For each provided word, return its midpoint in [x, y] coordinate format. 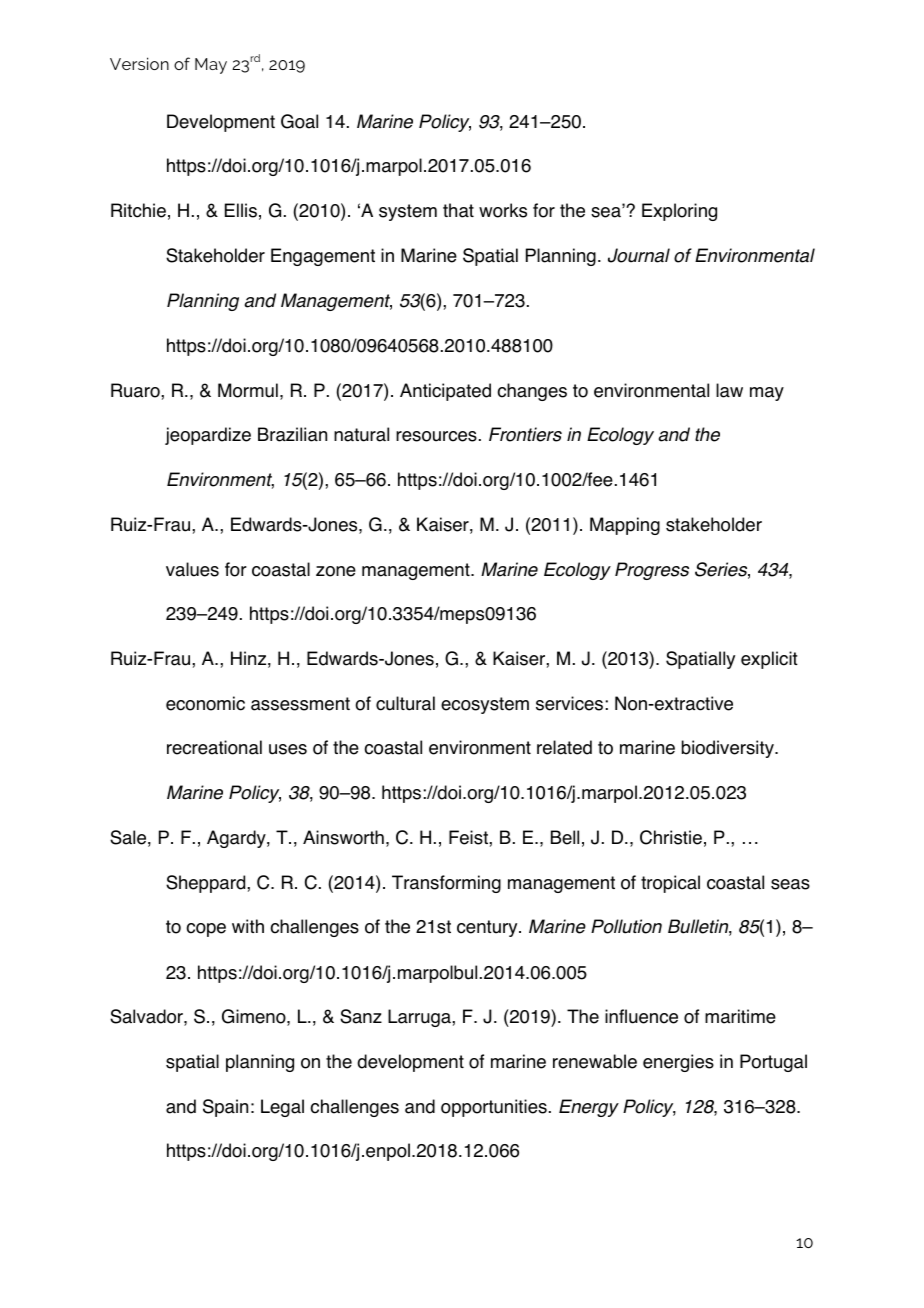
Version [139, 63]
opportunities [494, 1108]
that [458, 210]
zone [336, 571]
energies [678, 1063]
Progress [652, 571]
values [192, 569]
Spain [225, 1108]
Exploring [679, 212]
